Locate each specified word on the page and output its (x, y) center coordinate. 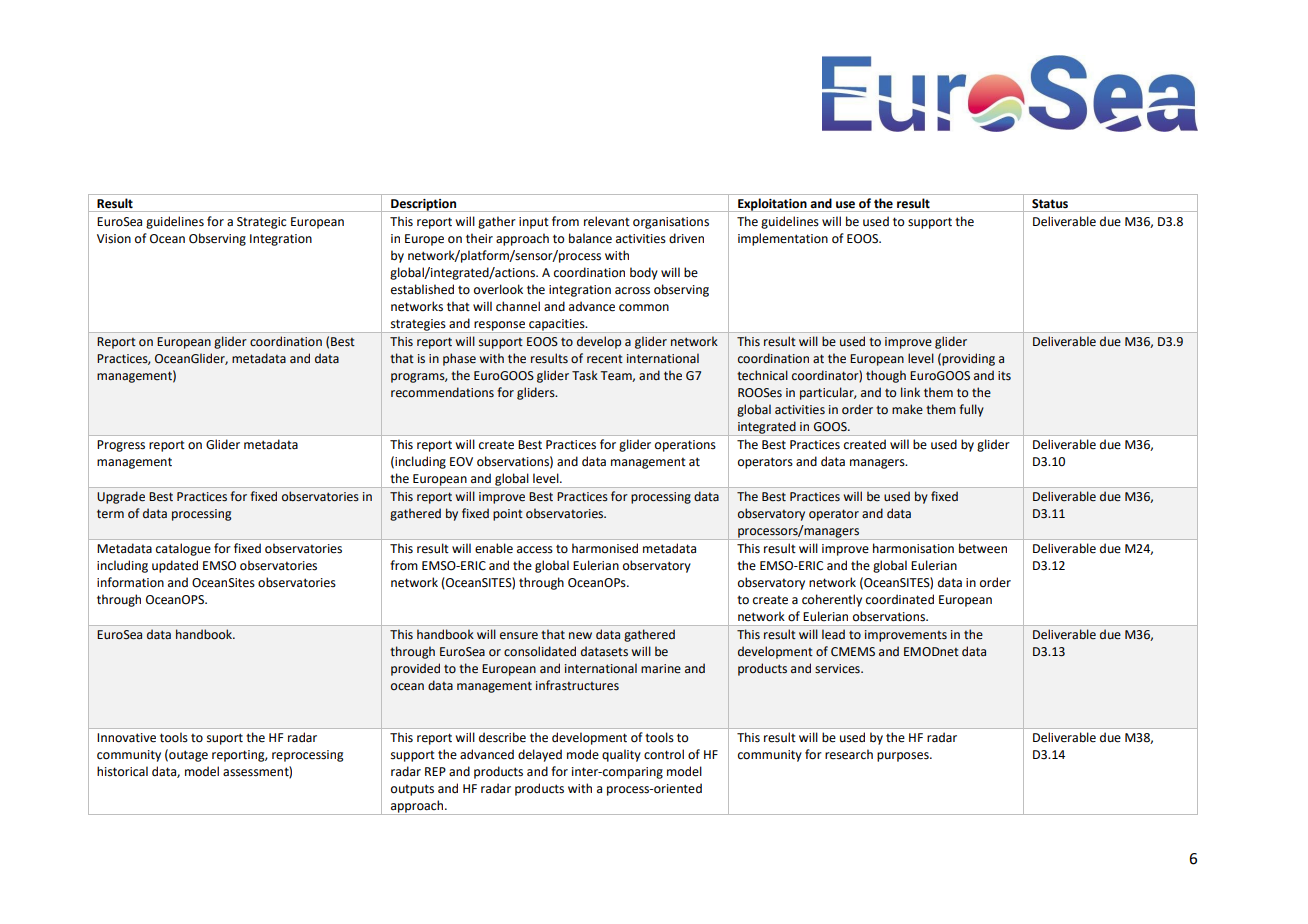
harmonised (605, 548)
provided (415, 669)
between (983, 548)
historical (122, 771)
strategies (418, 326)
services (838, 669)
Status (1050, 203)
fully (971, 410)
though (886, 376)
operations (685, 446)
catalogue (183, 549)
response (499, 327)
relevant (607, 221)
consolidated (540, 651)
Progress (121, 446)
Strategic (261, 223)
